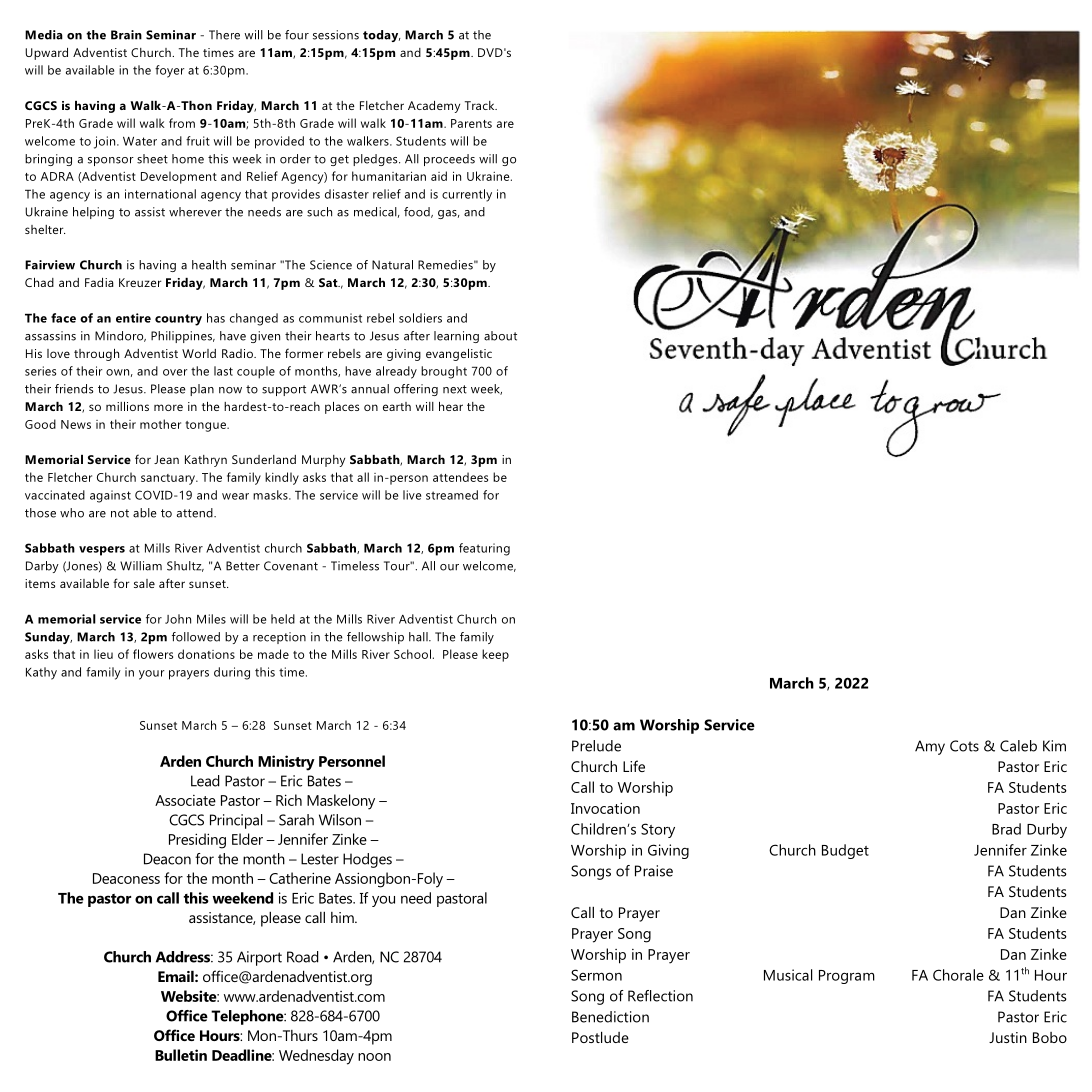  Describe the element at coordinates (605, 808) in the document. I see `Invocation` at that location.
